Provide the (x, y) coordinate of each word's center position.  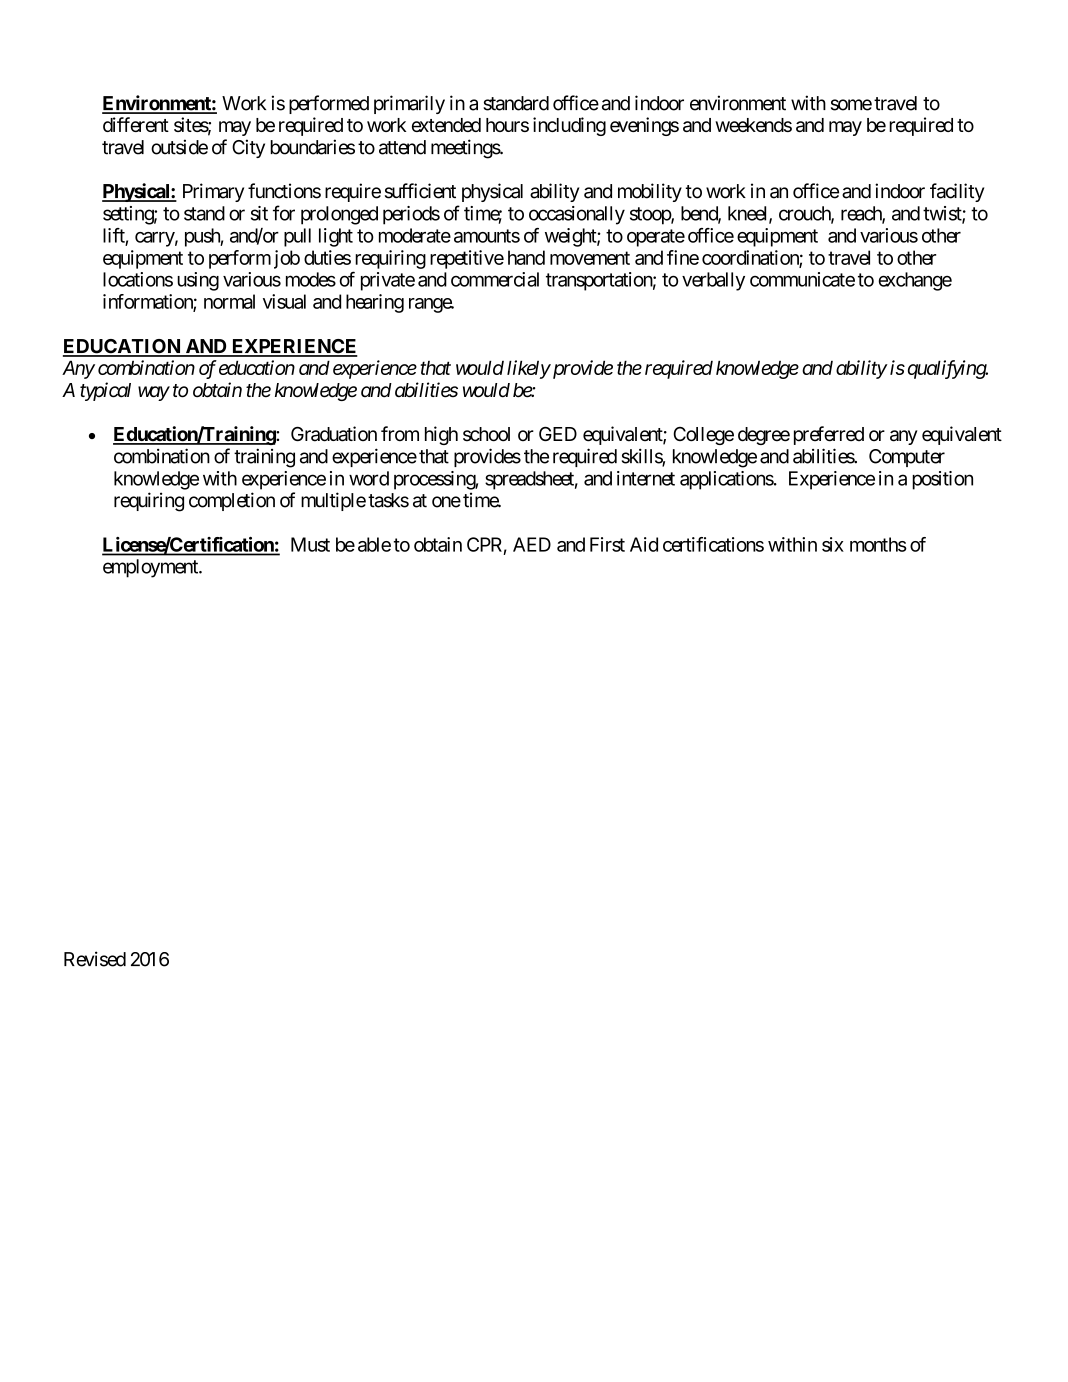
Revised (95, 959)
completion (232, 501)
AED (532, 544)
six (833, 544)
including (569, 126)
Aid (644, 544)
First (607, 544)
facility (957, 192)
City (248, 148)
